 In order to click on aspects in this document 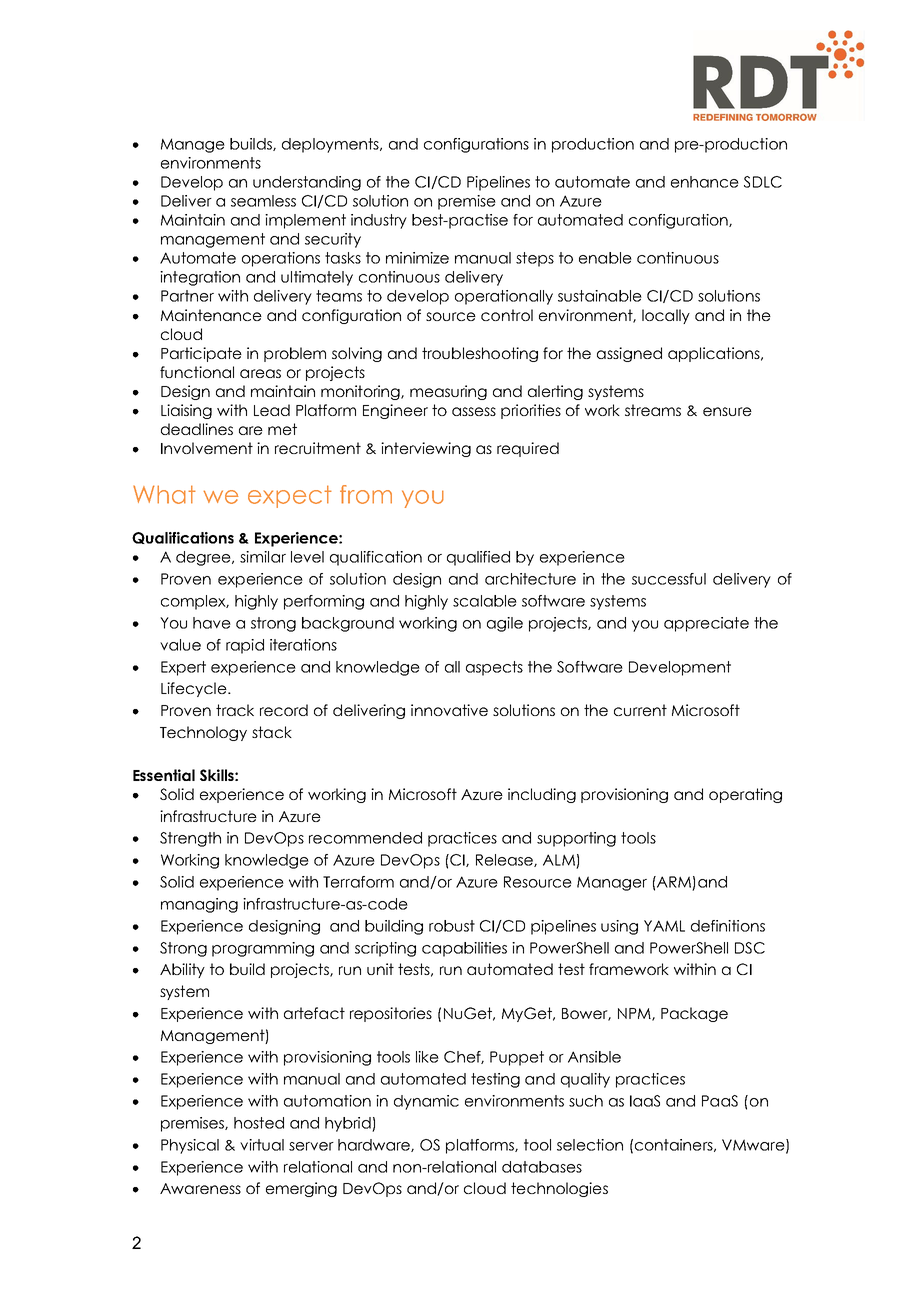, I will do `click(494, 668)`.
